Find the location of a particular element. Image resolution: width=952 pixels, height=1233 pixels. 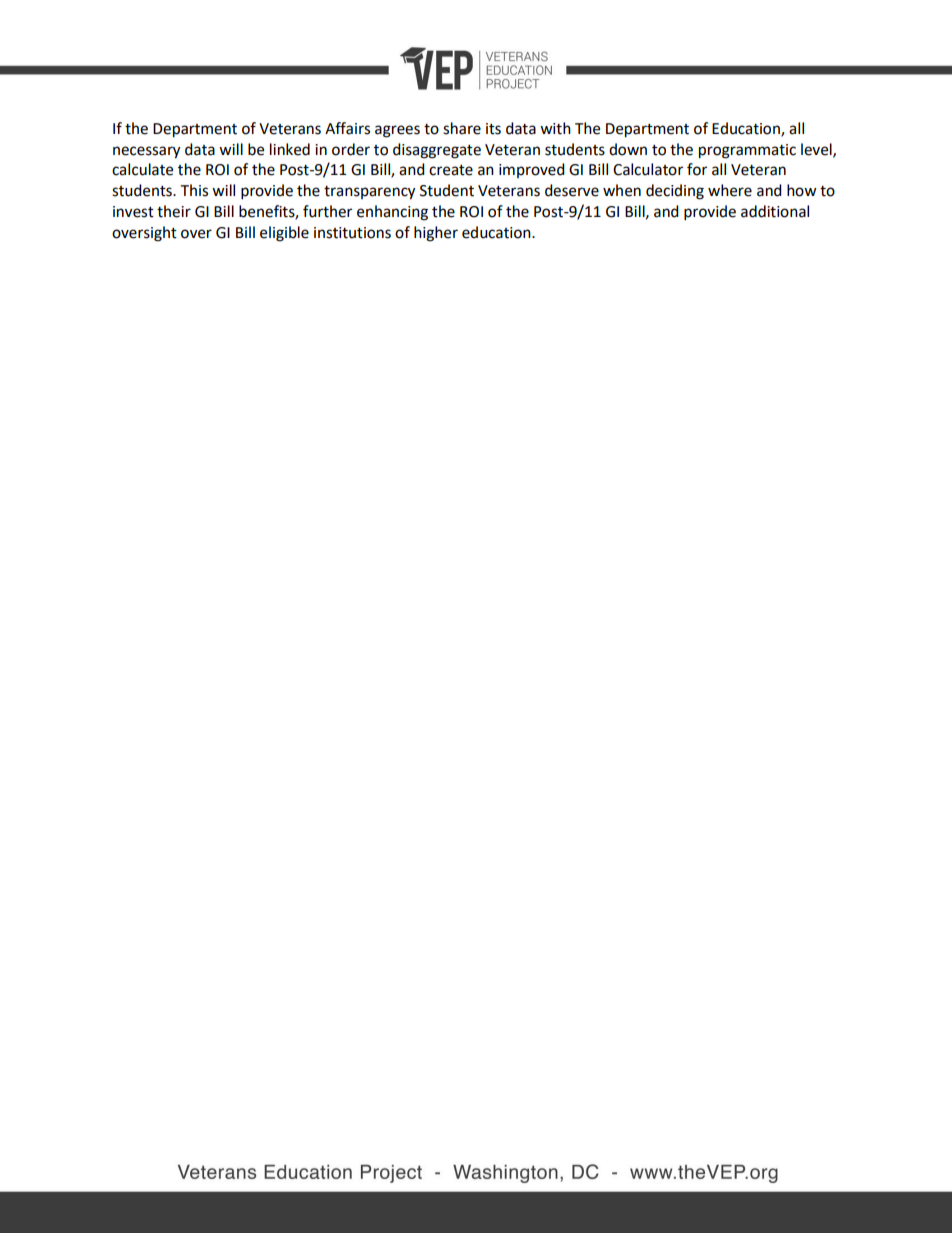

where is located at coordinates (730, 190).
